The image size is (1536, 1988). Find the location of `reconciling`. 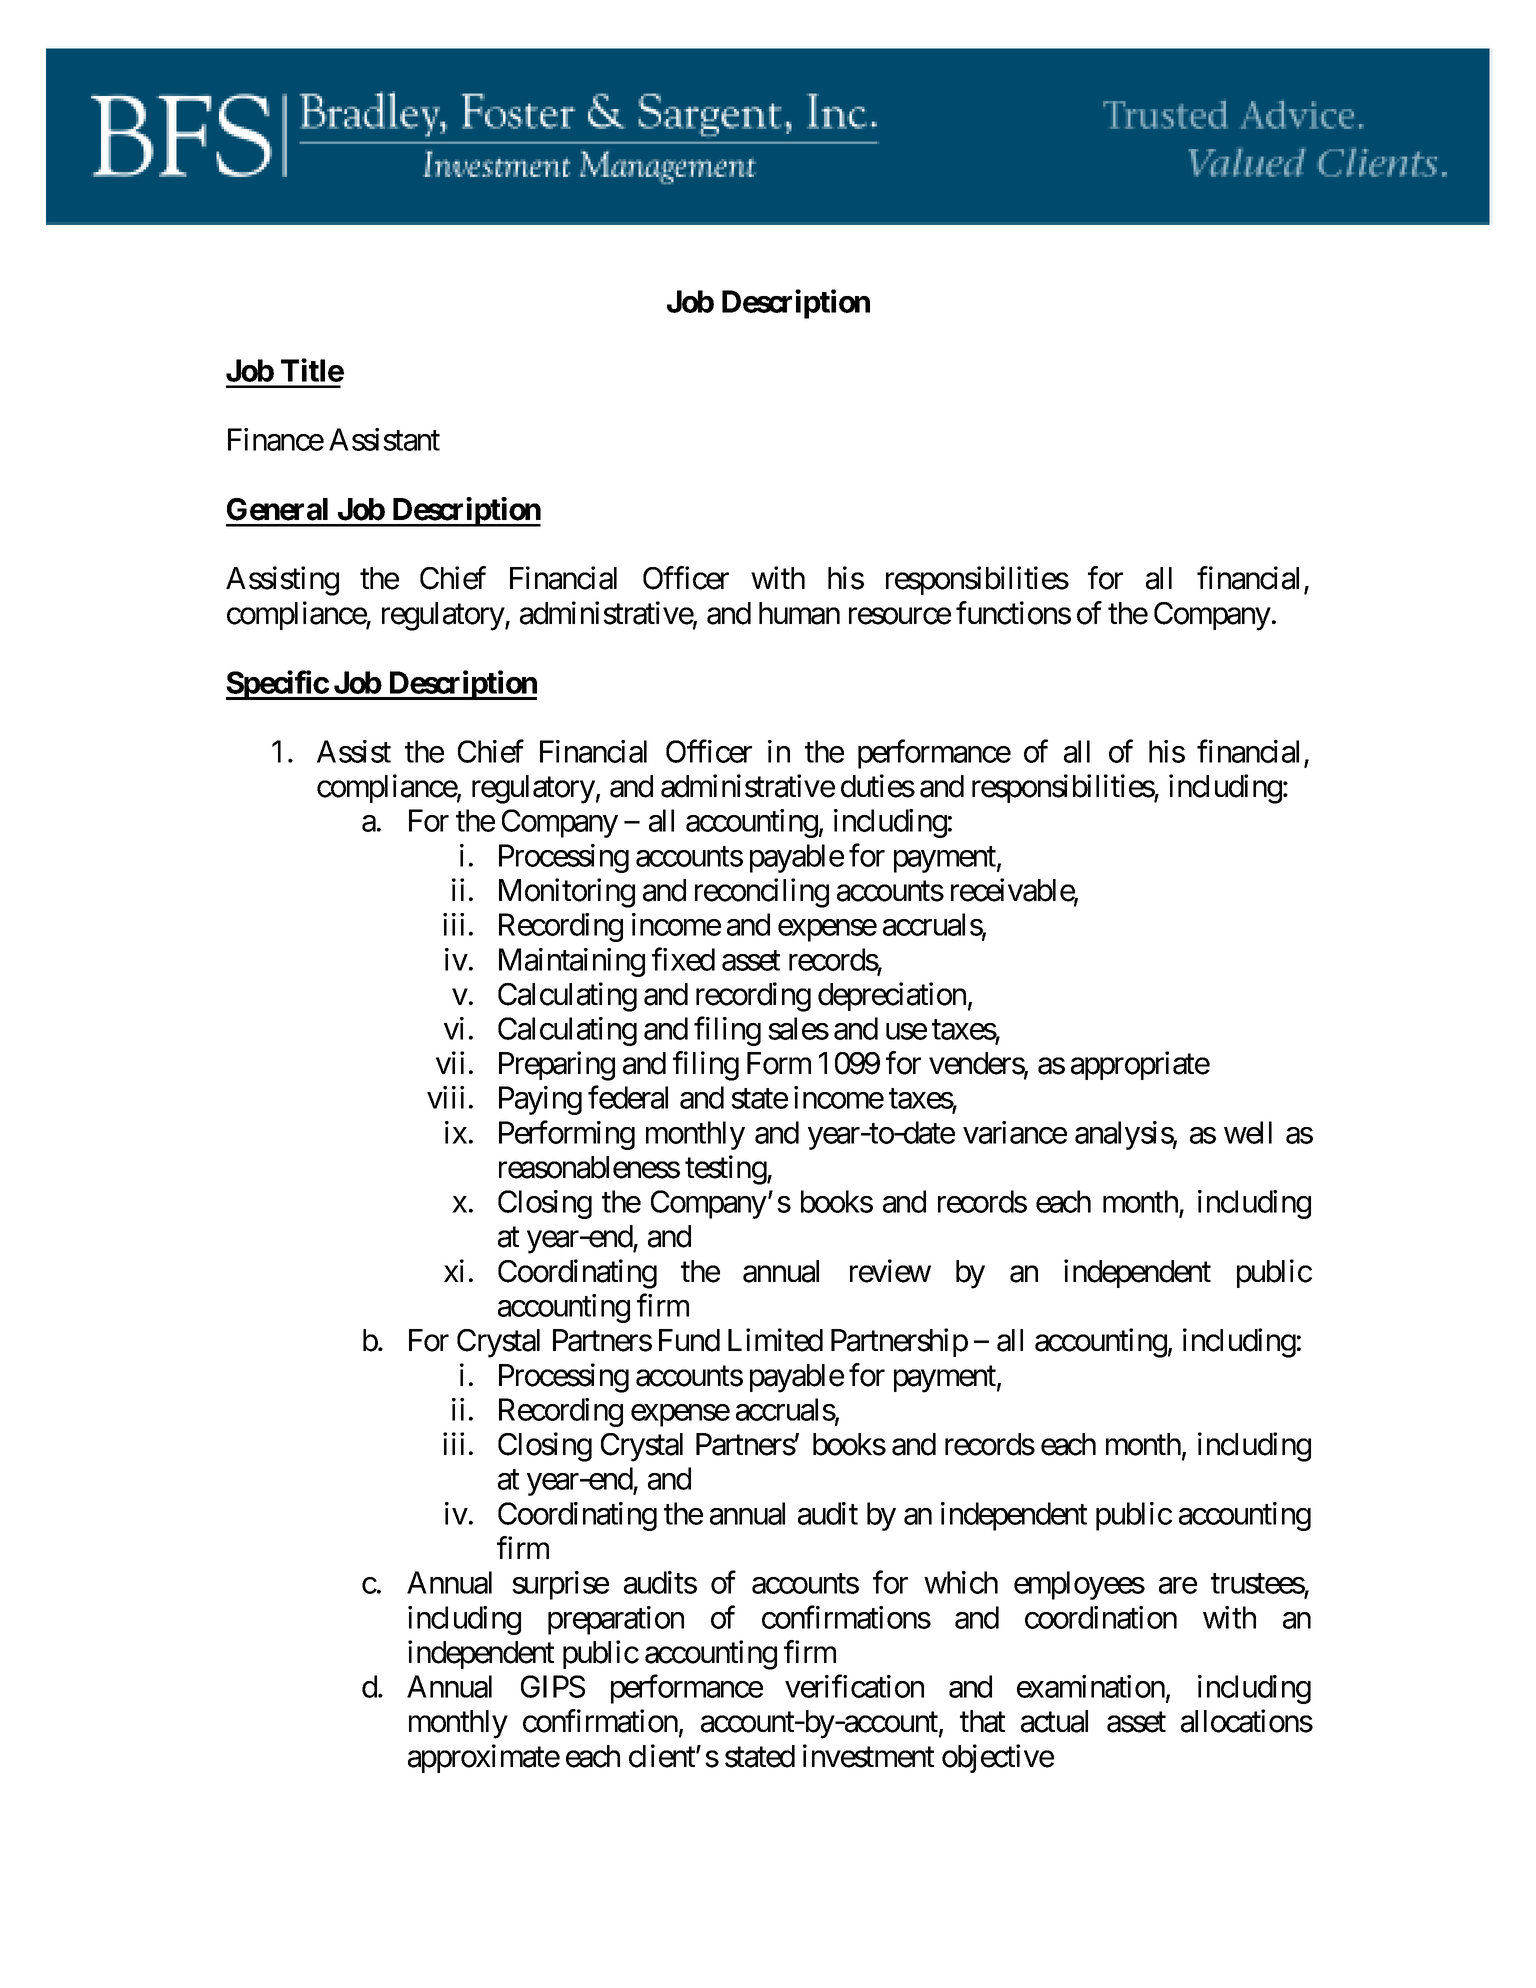

reconciling is located at coordinates (762, 893).
